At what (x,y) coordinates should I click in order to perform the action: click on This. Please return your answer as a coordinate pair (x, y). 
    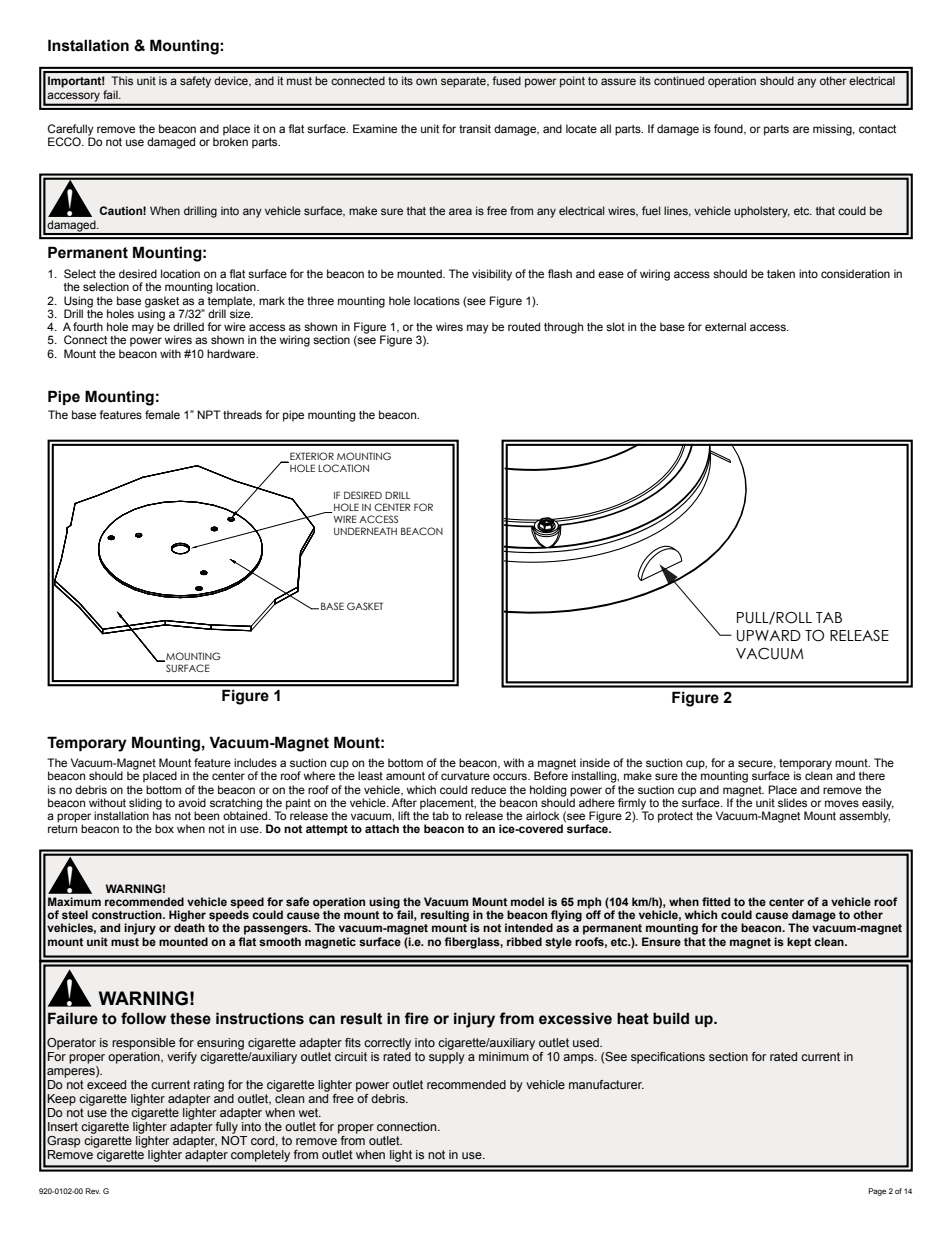
    Looking at the image, I should click on (122, 80).
